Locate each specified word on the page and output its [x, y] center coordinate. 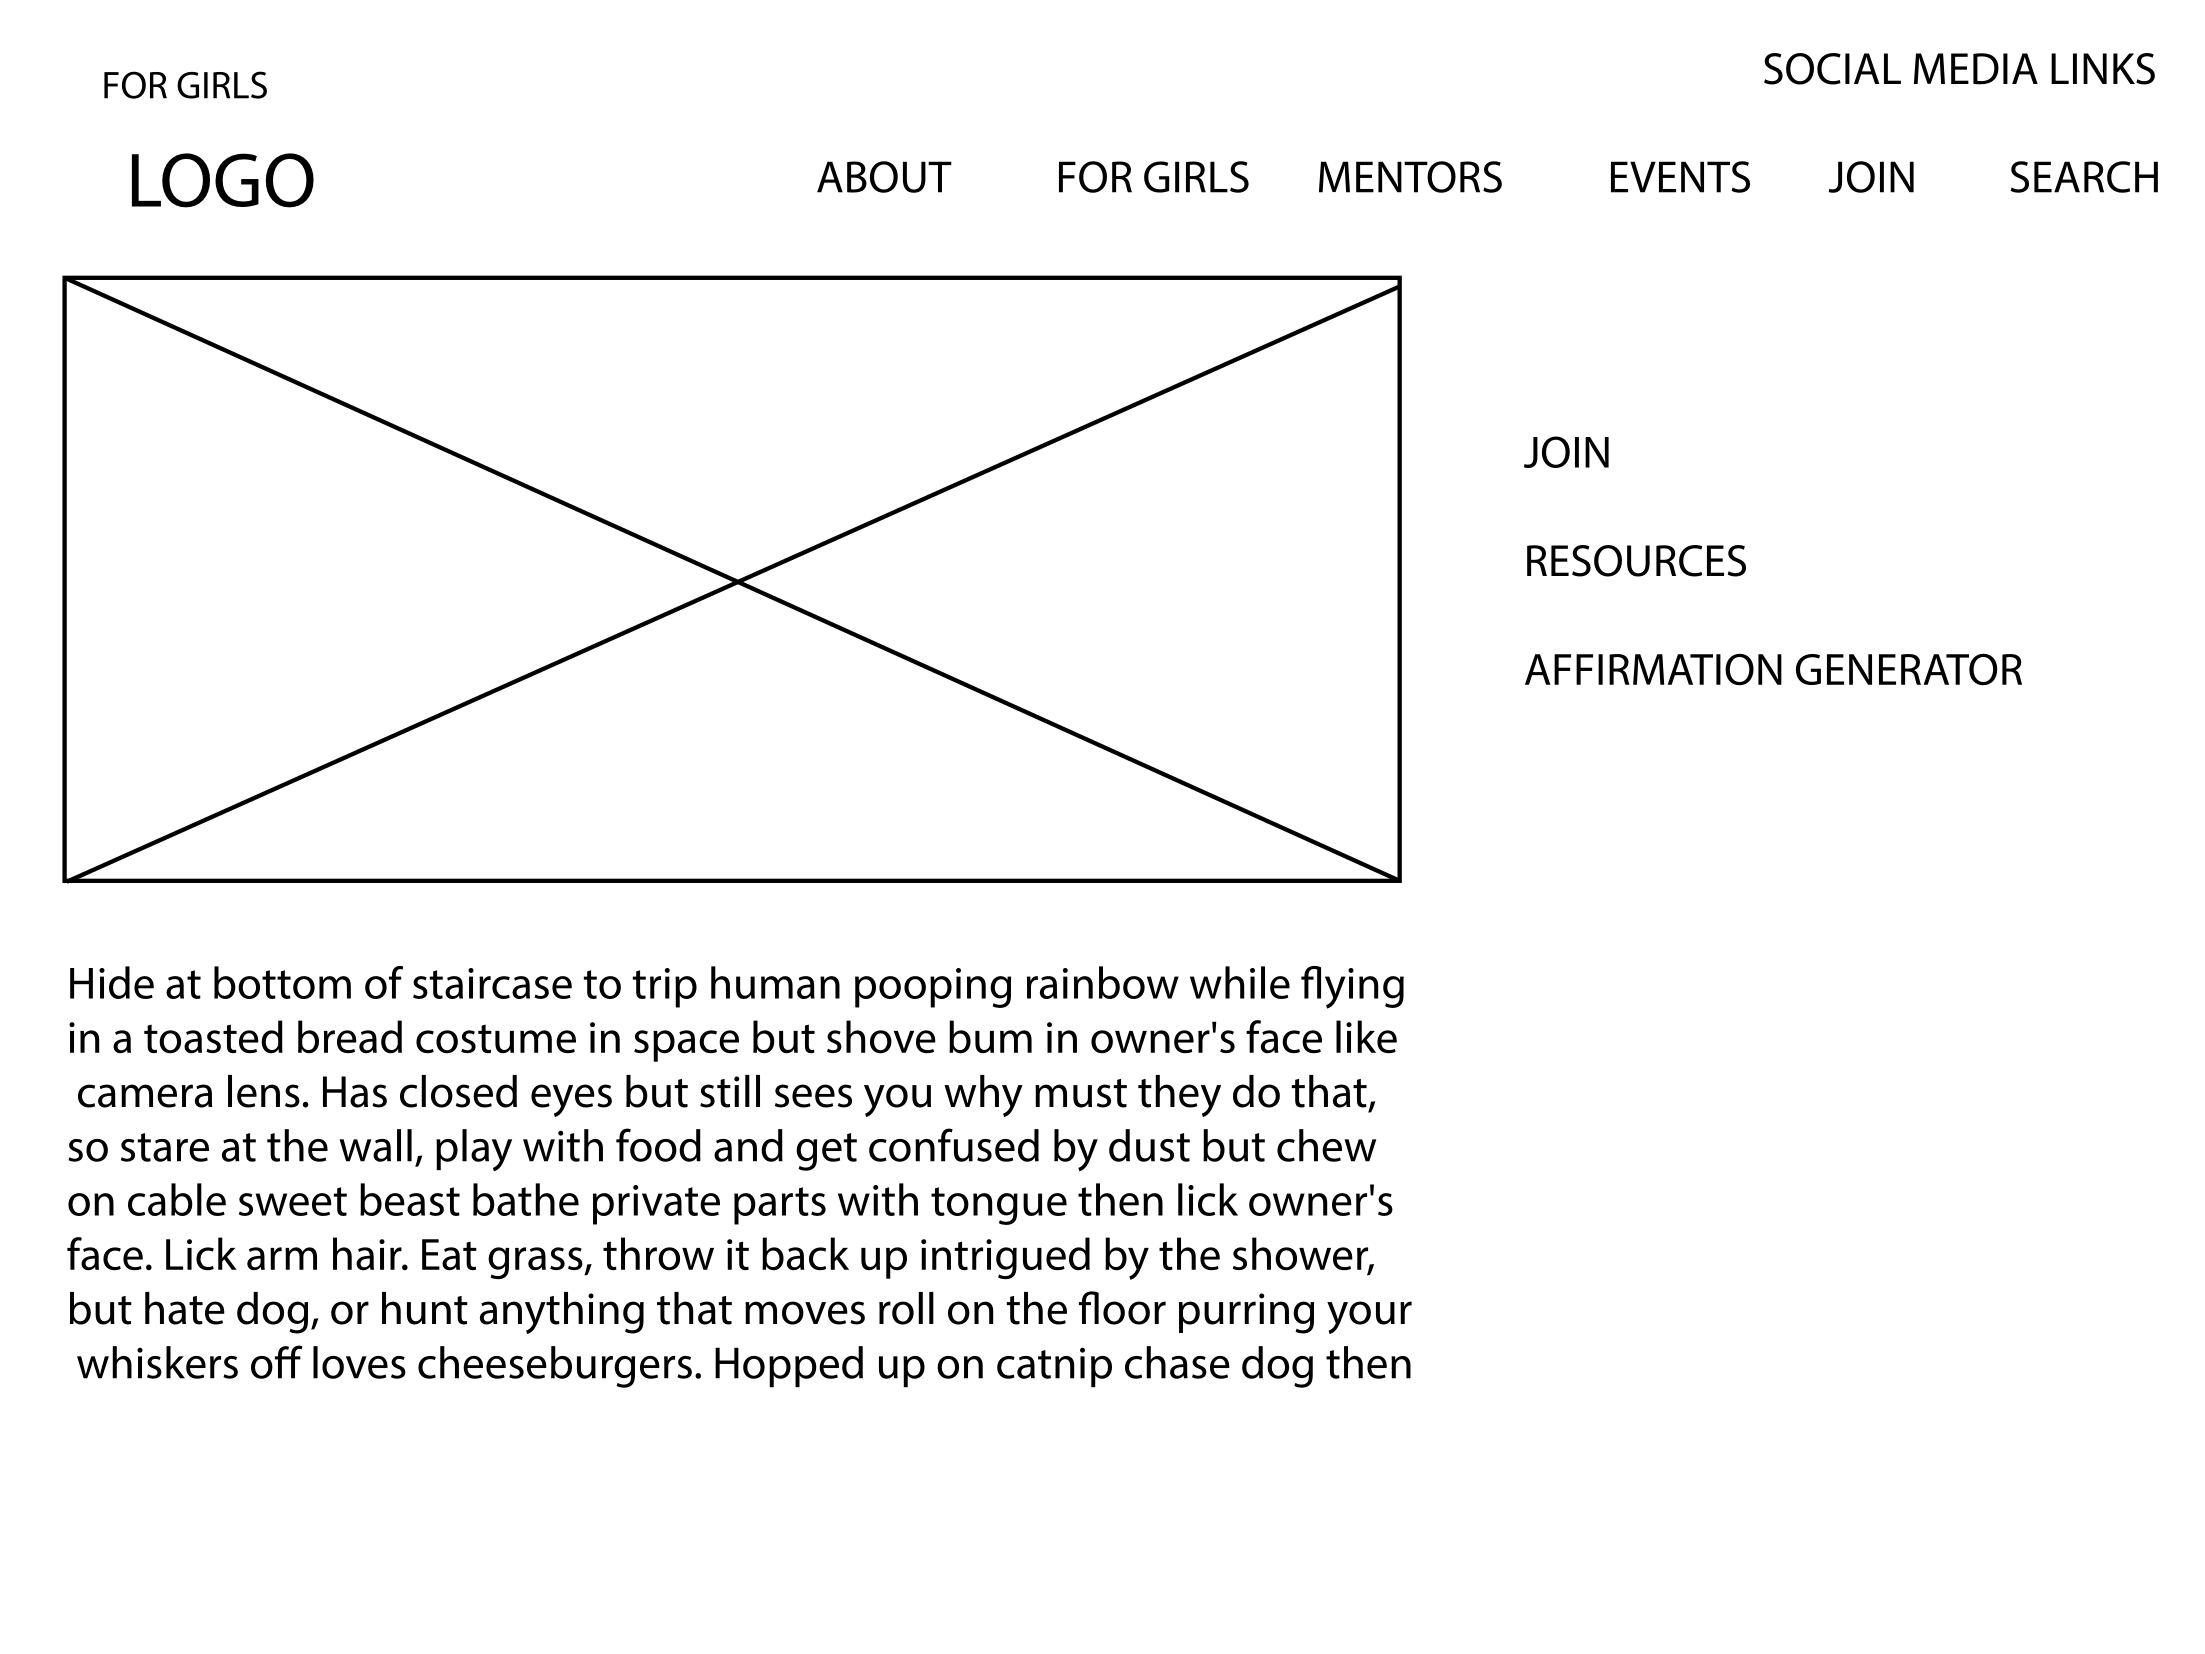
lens [264, 1091]
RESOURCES [1636, 561]
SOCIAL [1832, 69]
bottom [282, 982]
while [1240, 982]
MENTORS [1410, 177]
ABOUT [884, 177]
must [1081, 1093]
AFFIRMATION [1653, 669]
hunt [425, 1308]
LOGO [223, 180]
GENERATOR [1909, 669]
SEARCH [2084, 177]
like [1366, 1036]
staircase [492, 983]
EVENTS [1680, 177]
